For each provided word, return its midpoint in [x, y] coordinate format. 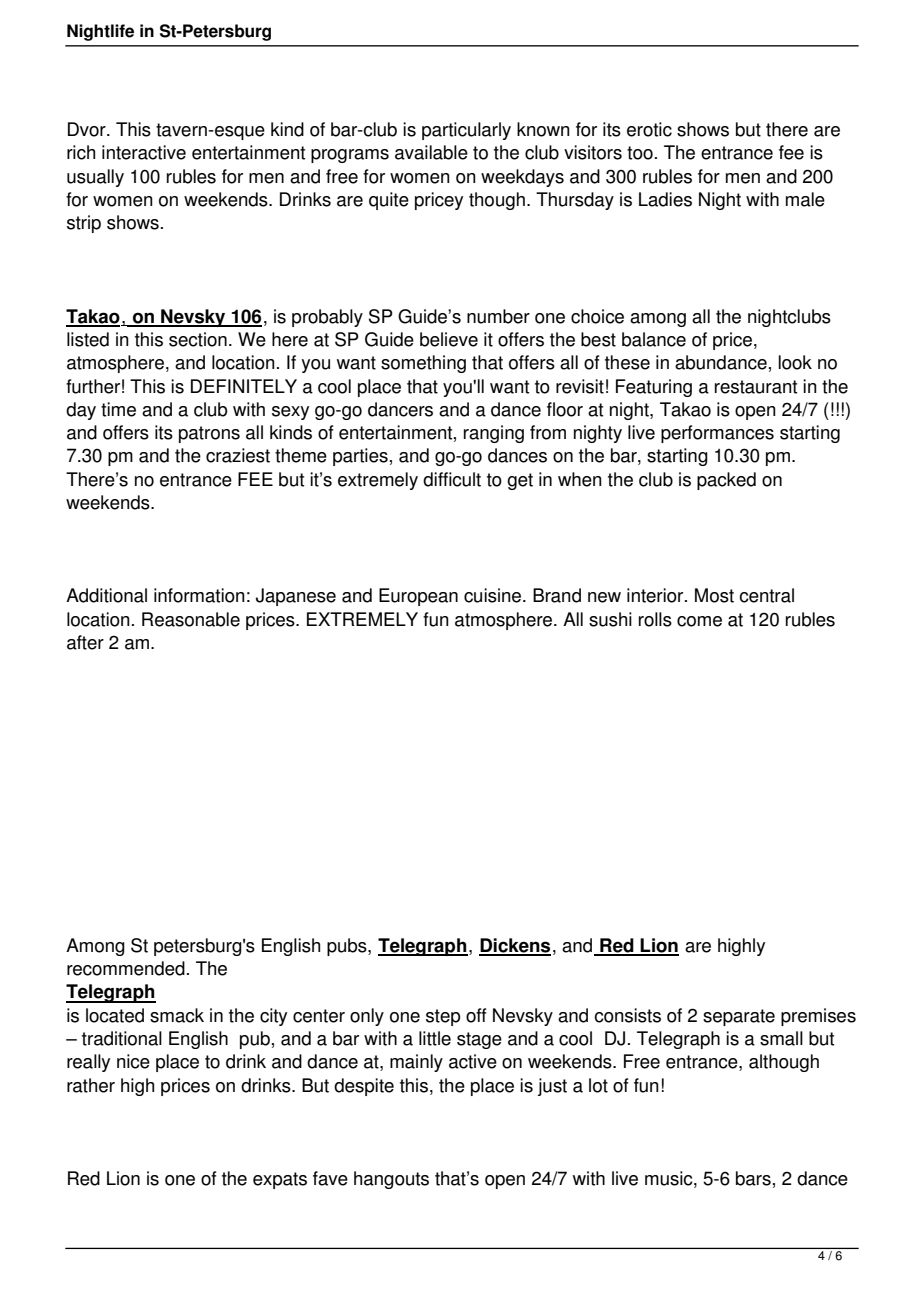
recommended [126, 968]
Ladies [665, 199]
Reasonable [191, 619]
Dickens [515, 946]
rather [91, 1085]
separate [739, 1017]
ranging [494, 434]
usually [95, 178]
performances [717, 434]
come [699, 621]
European [418, 597]
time [118, 409]
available [431, 152]
